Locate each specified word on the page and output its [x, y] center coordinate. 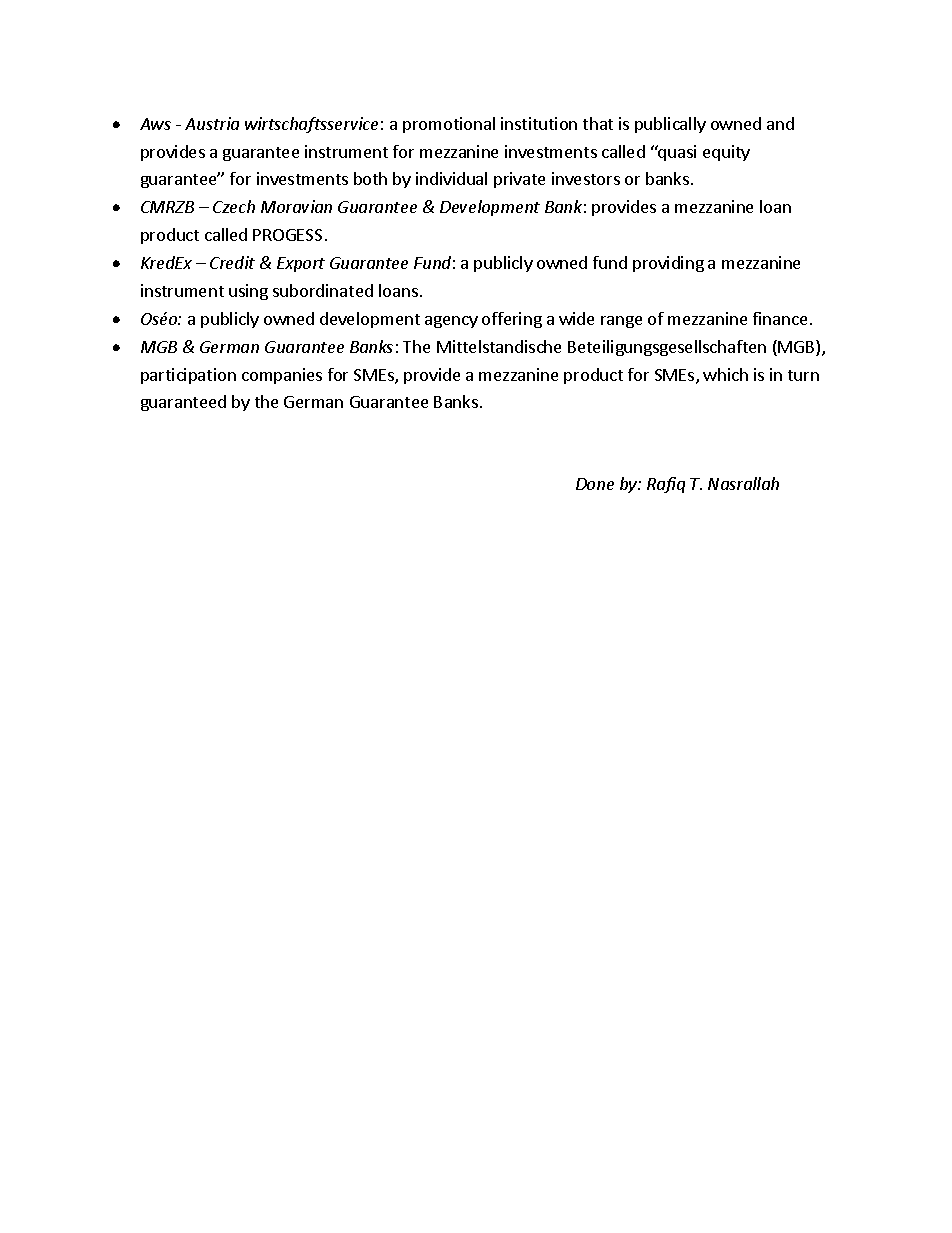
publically [670, 125]
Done [595, 484]
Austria [212, 123]
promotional [449, 125]
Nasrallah [743, 483]
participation [188, 376]
